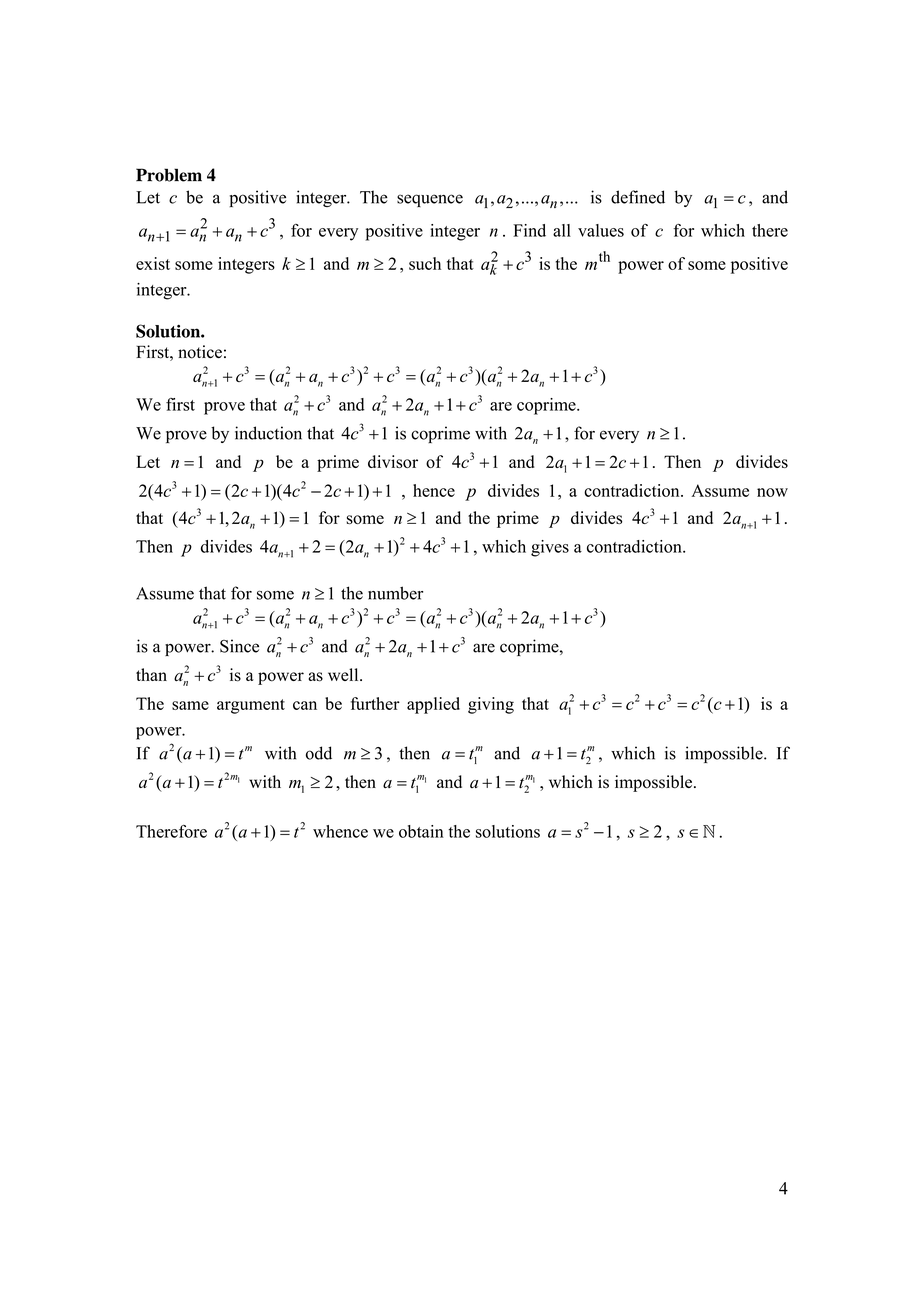 Image resolution: width=924 pixels, height=1308 pixels. Describe the element at coordinates (268, 433) in the screenshot. I see `induction` at that location.
